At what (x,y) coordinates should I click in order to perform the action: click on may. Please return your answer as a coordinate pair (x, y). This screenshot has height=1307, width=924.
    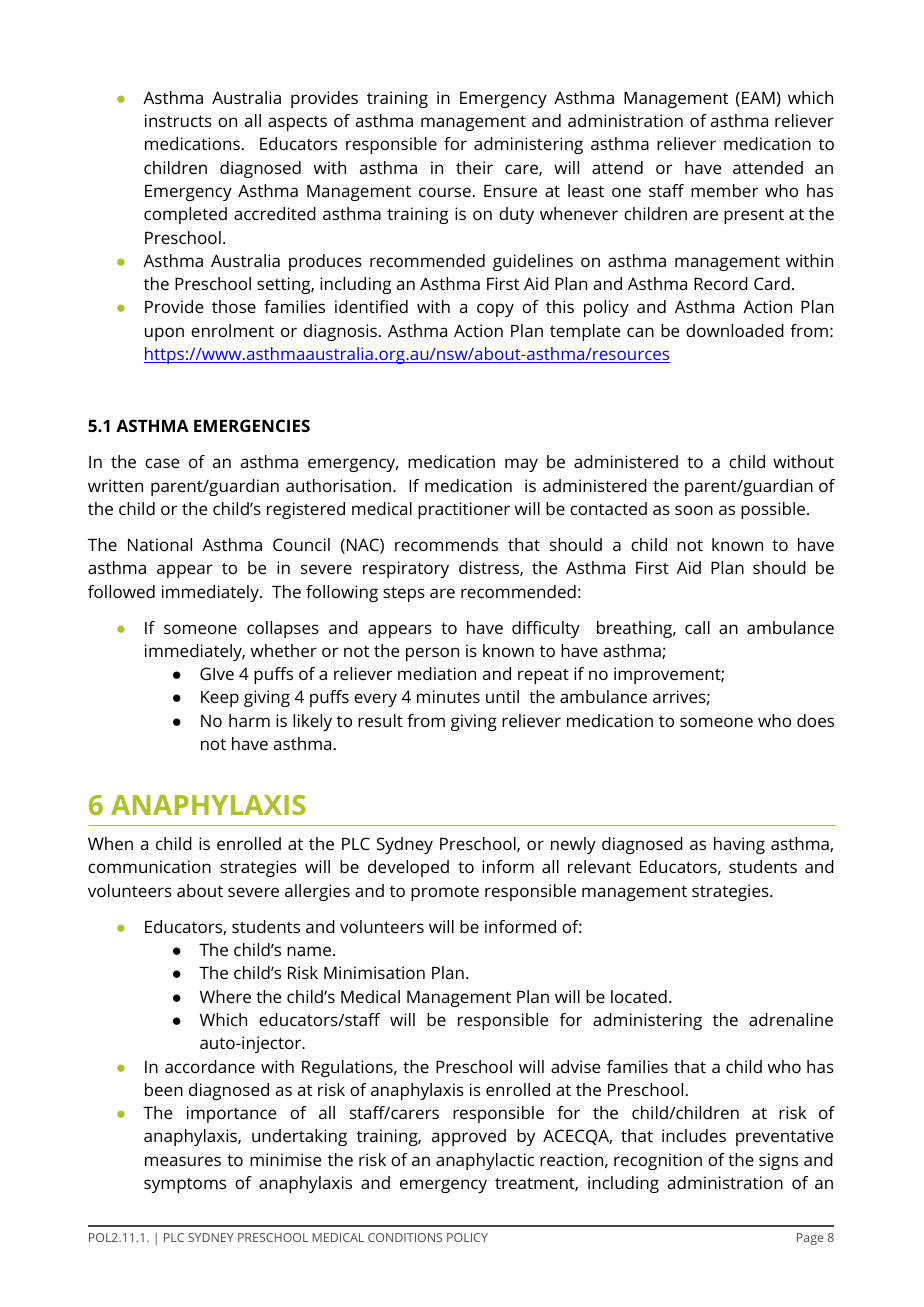
    Looking at the image, I should click on (521, 465).
